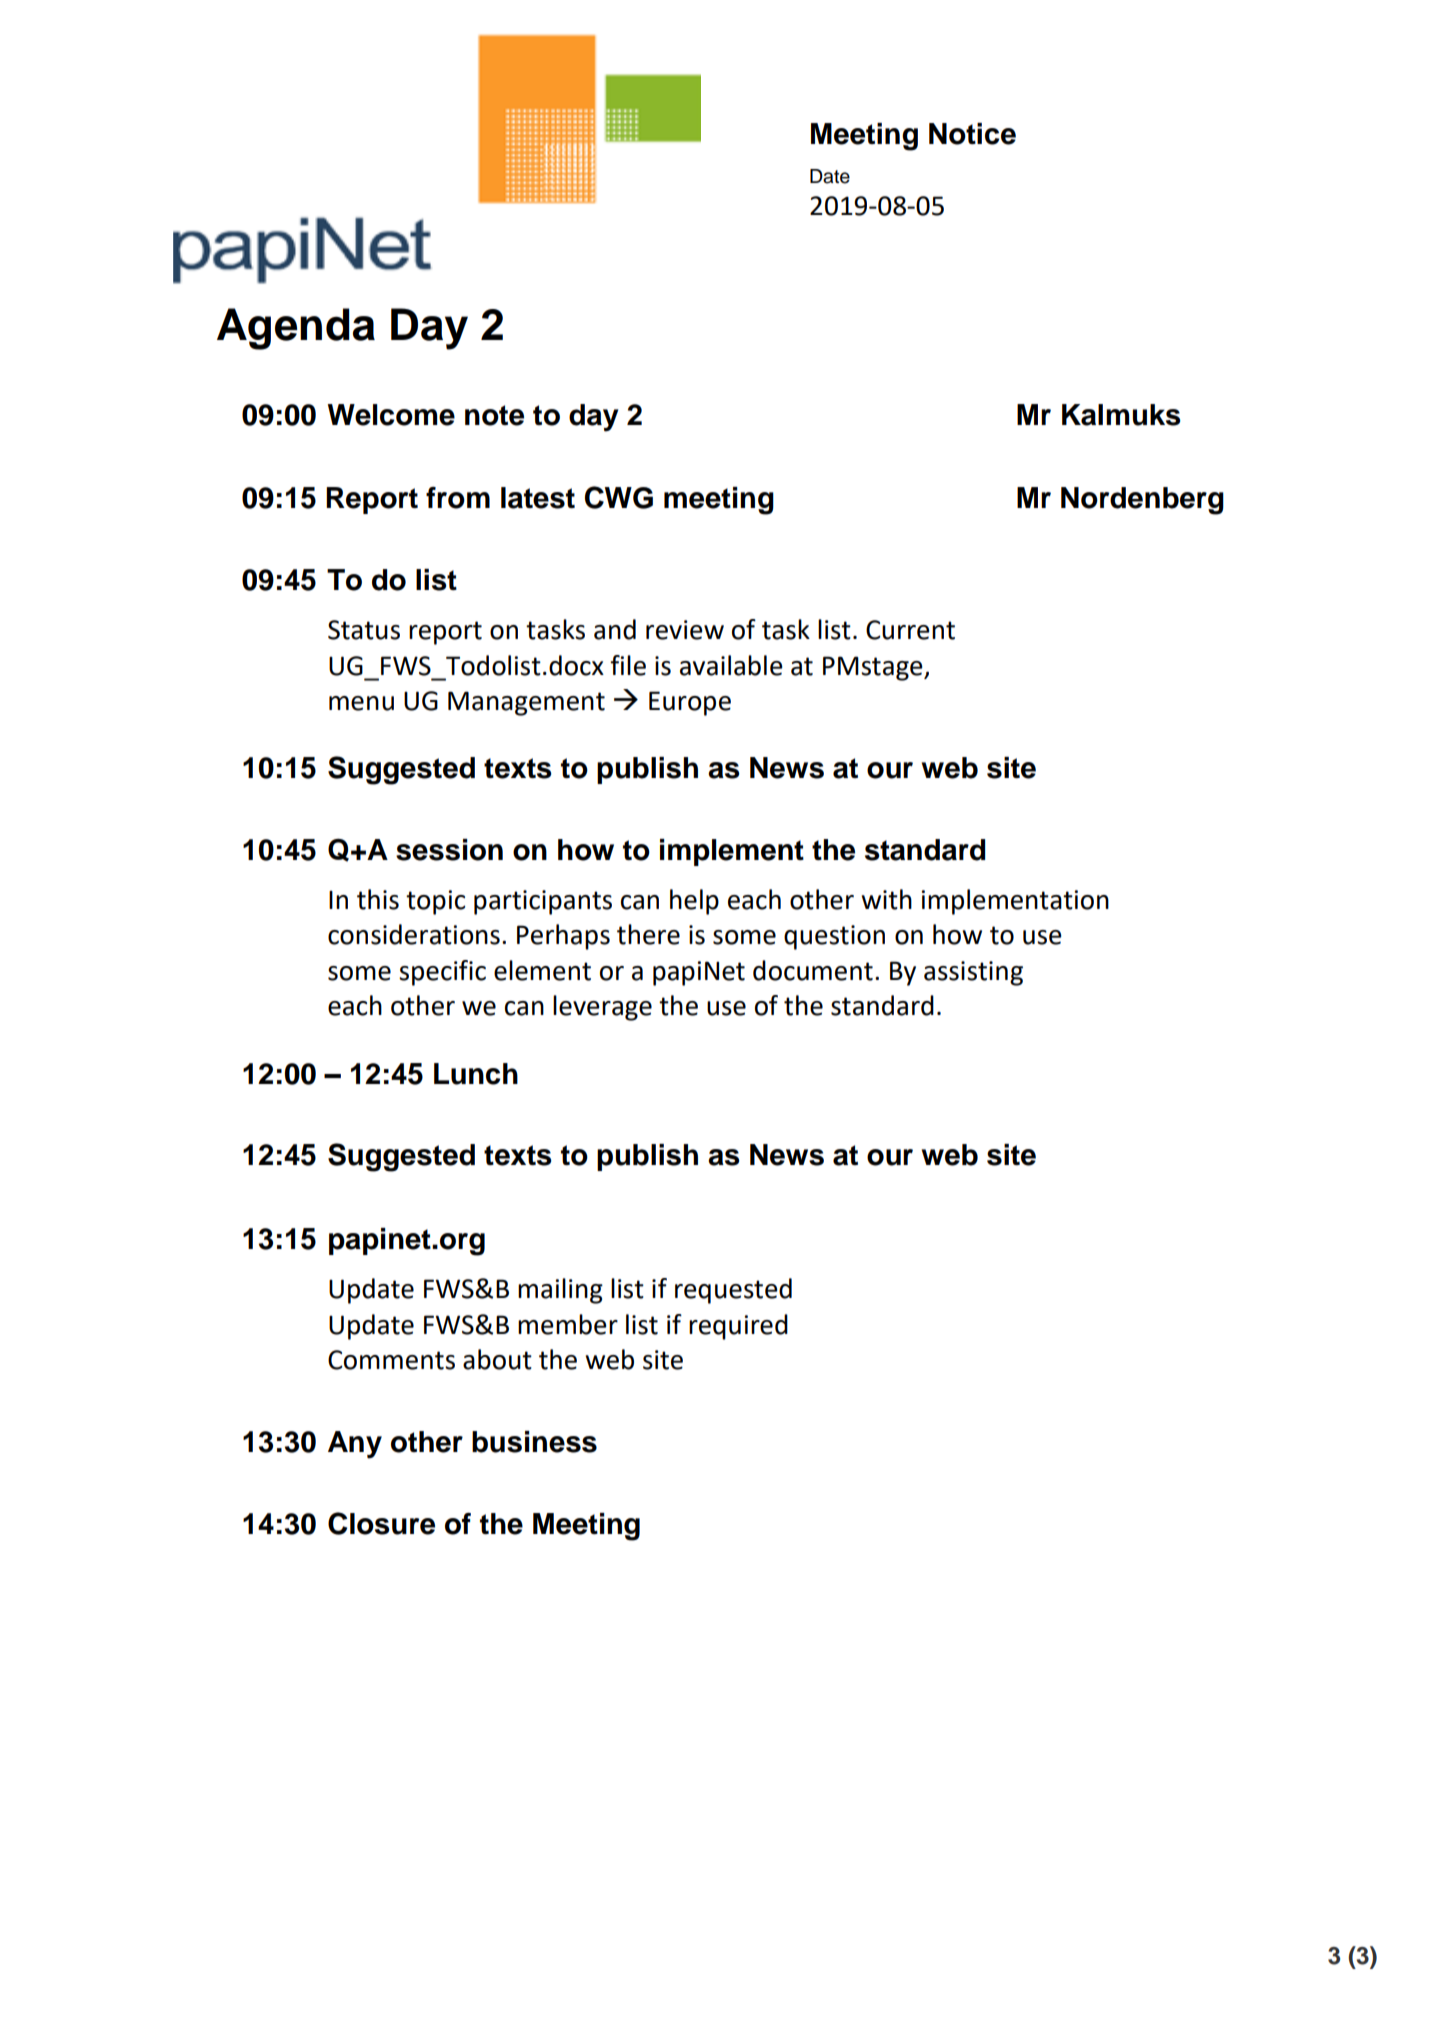 This page has height=2044, width=1446. I want to click on with, so click(886, 899).
